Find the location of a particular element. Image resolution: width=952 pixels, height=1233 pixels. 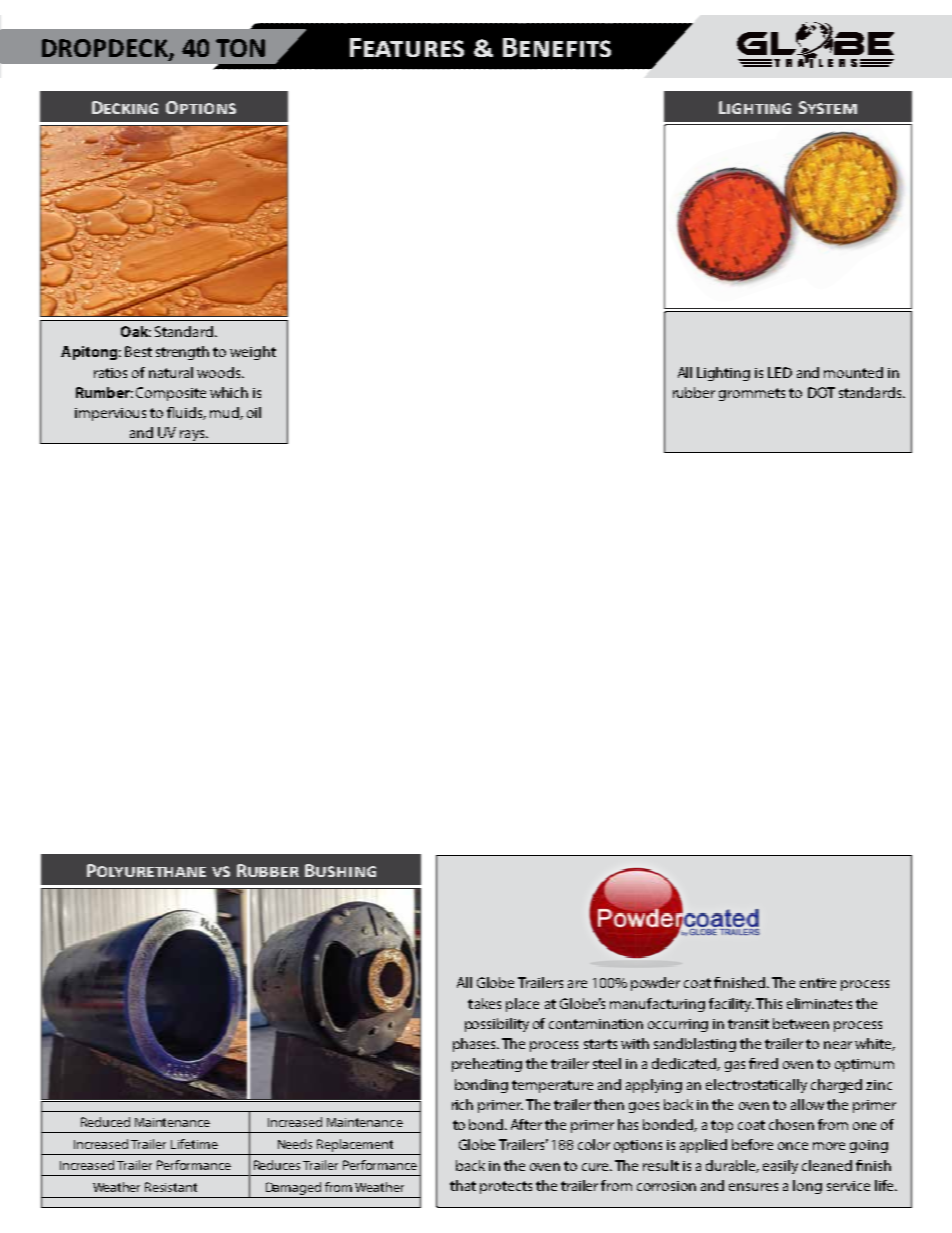

oil is located at coordinates (254, 412).
